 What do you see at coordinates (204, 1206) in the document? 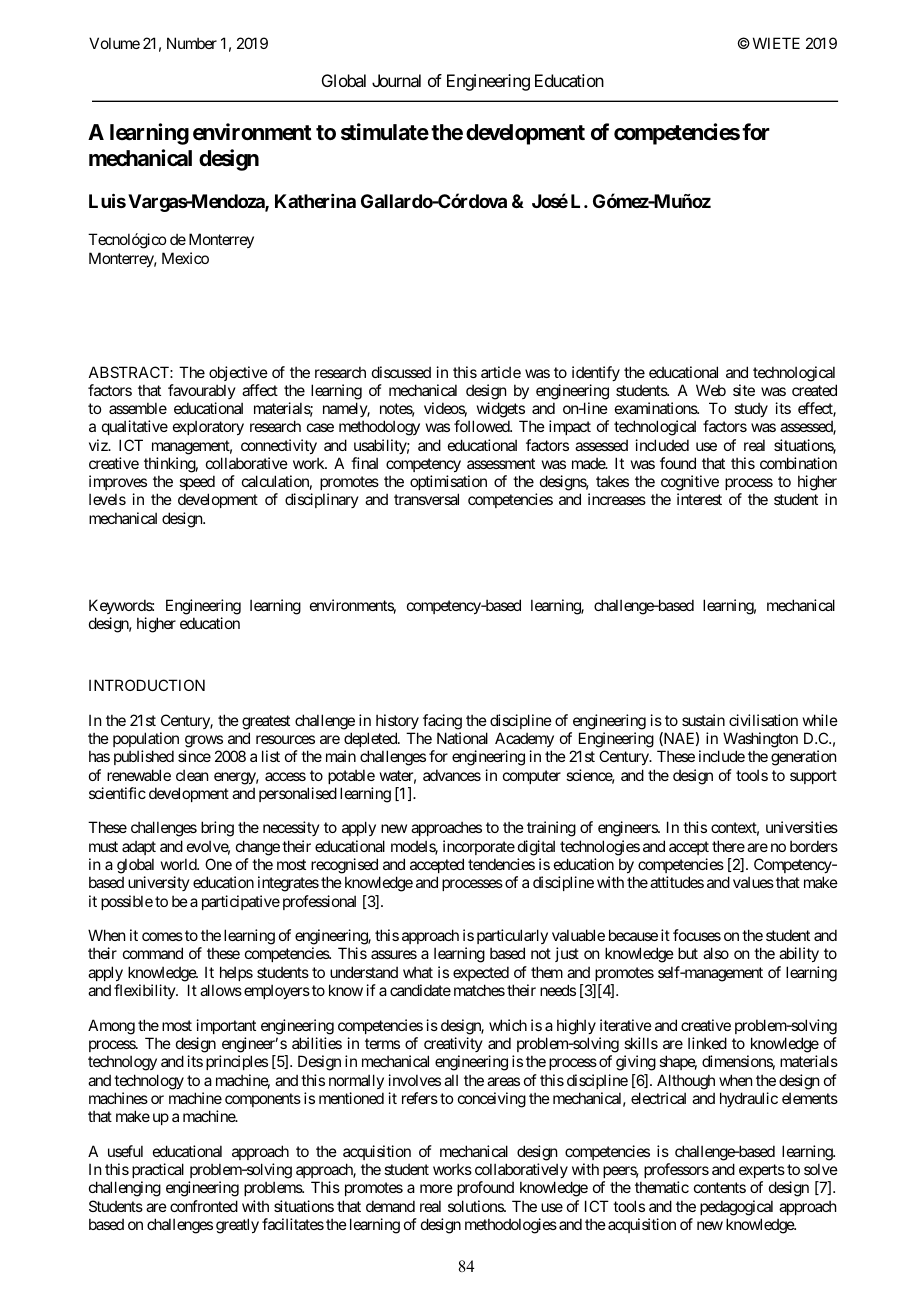
I see `confronted` at bounding box center [204, 1206].
